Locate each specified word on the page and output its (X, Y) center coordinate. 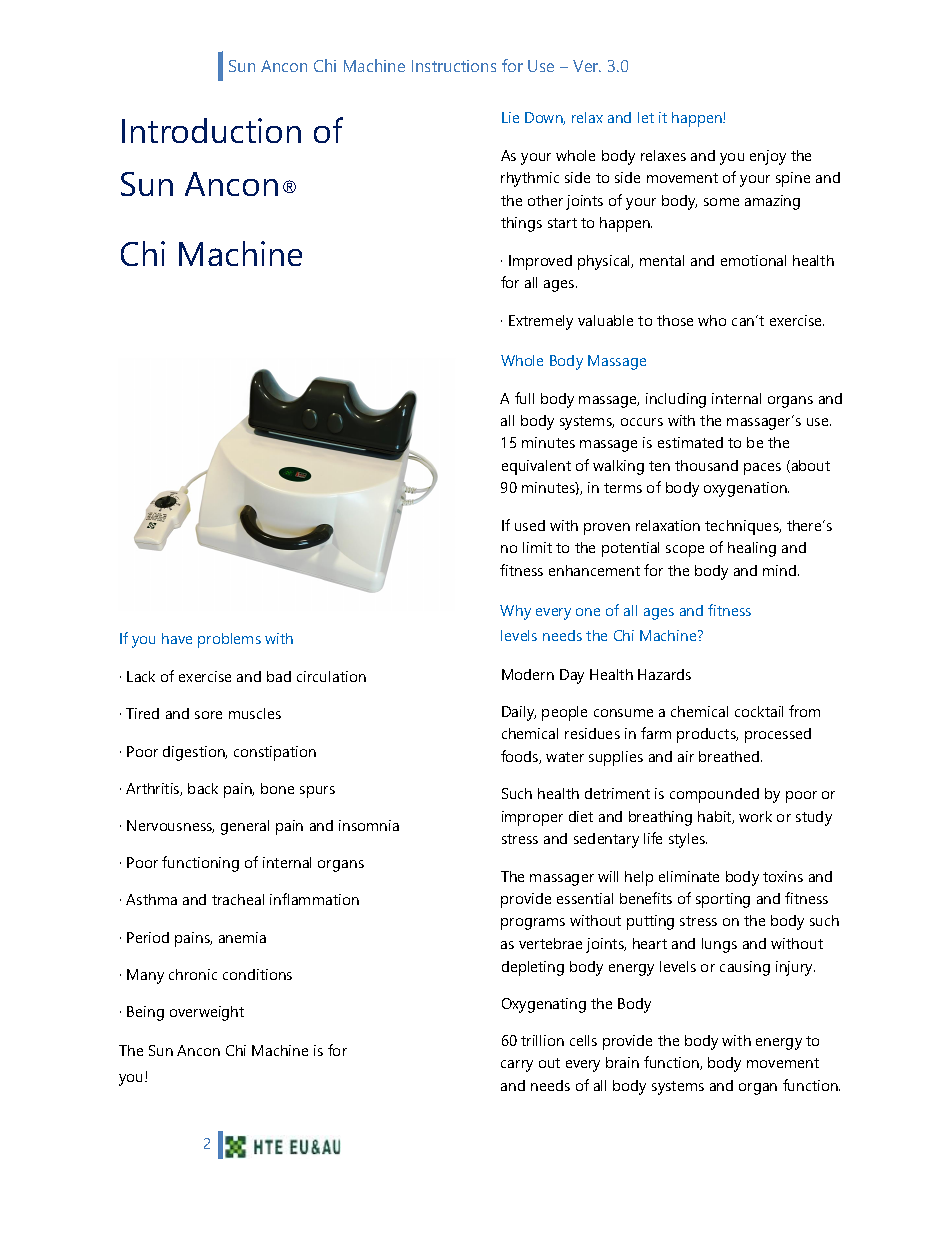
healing (752, 549)
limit (537, 547)
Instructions (454, 66)
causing (745, 968)
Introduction (211, 130)
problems (229, 640)
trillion (542, 1040)
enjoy (768, 157)
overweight (207, 1013)
